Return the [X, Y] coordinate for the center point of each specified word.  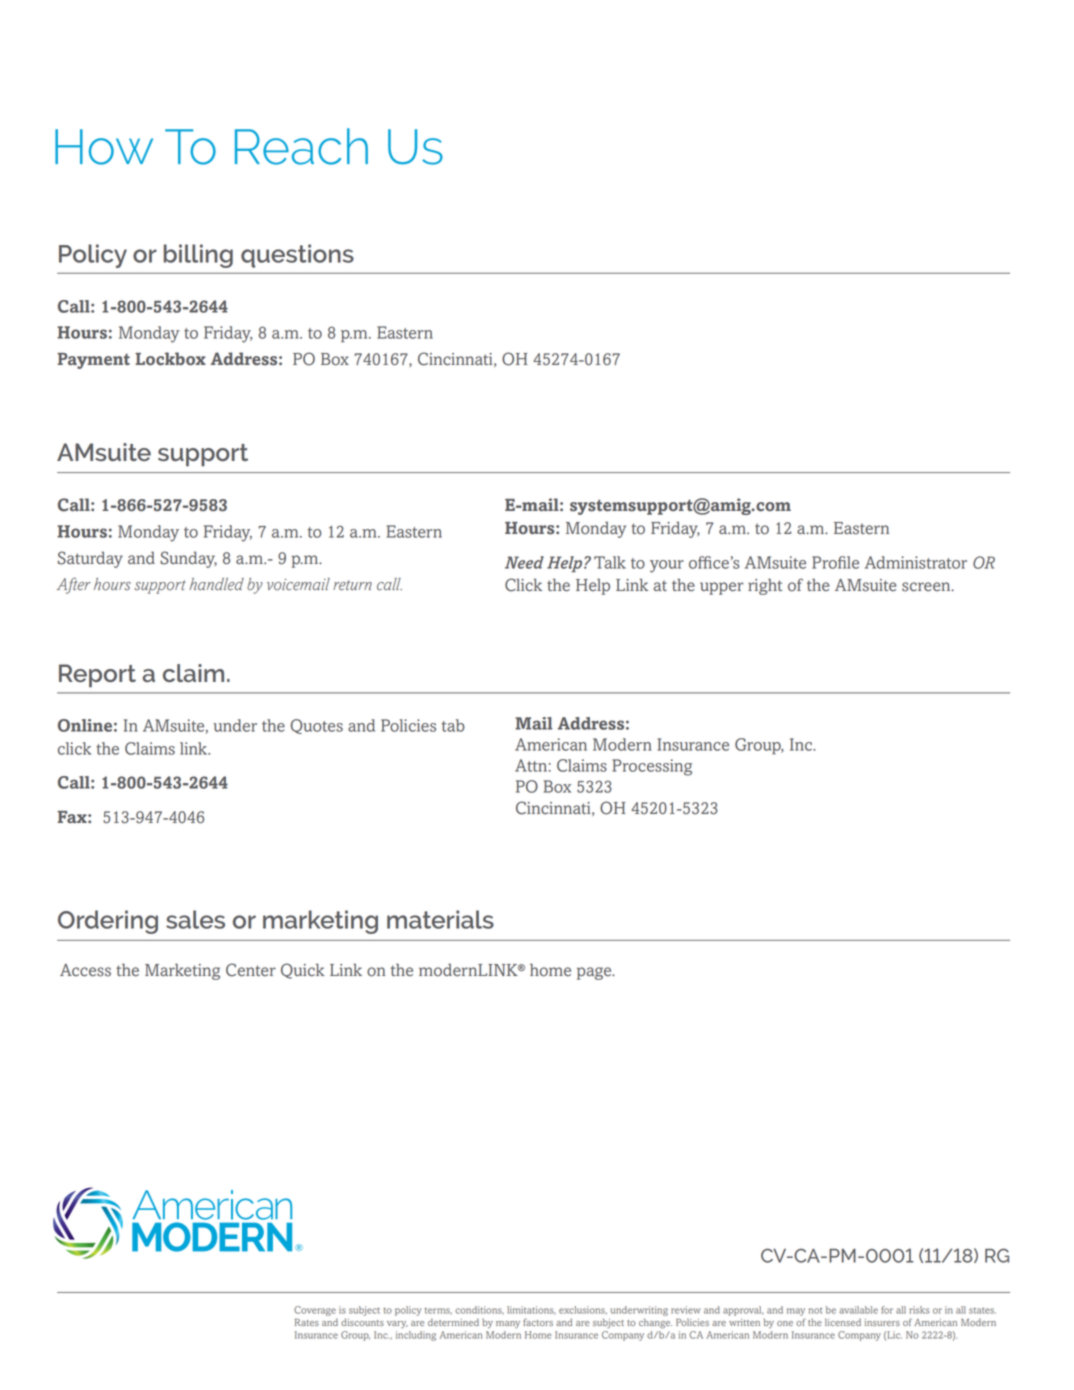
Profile [835, 562]
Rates [307, 1322]
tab [453, 725]
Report [97, 675]
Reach [301, 146]
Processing [652, 767]
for [887, 1310]
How [104, 147]
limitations [531, 1310]
